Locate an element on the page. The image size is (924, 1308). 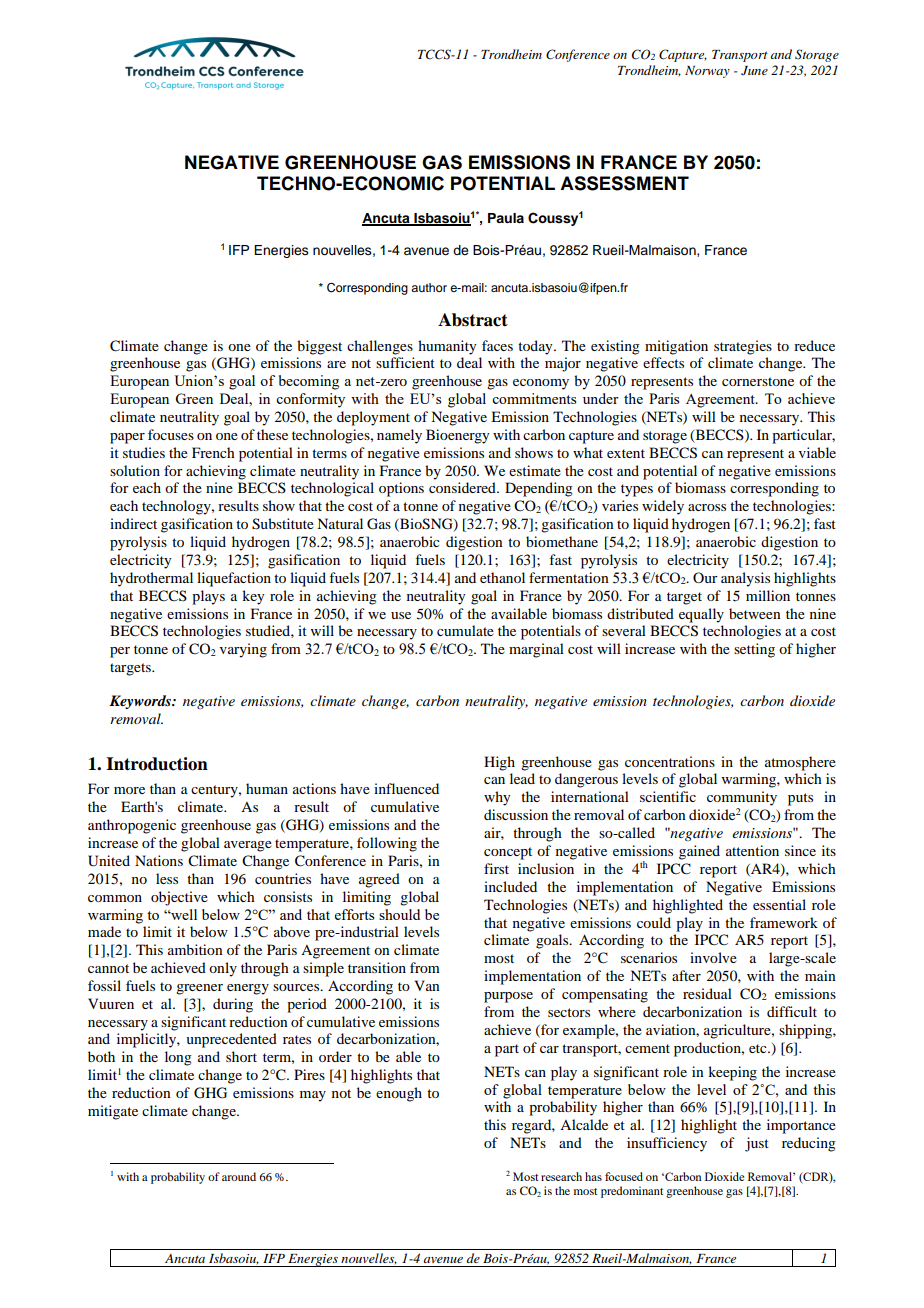
between is located at coordinates (755, 613).
